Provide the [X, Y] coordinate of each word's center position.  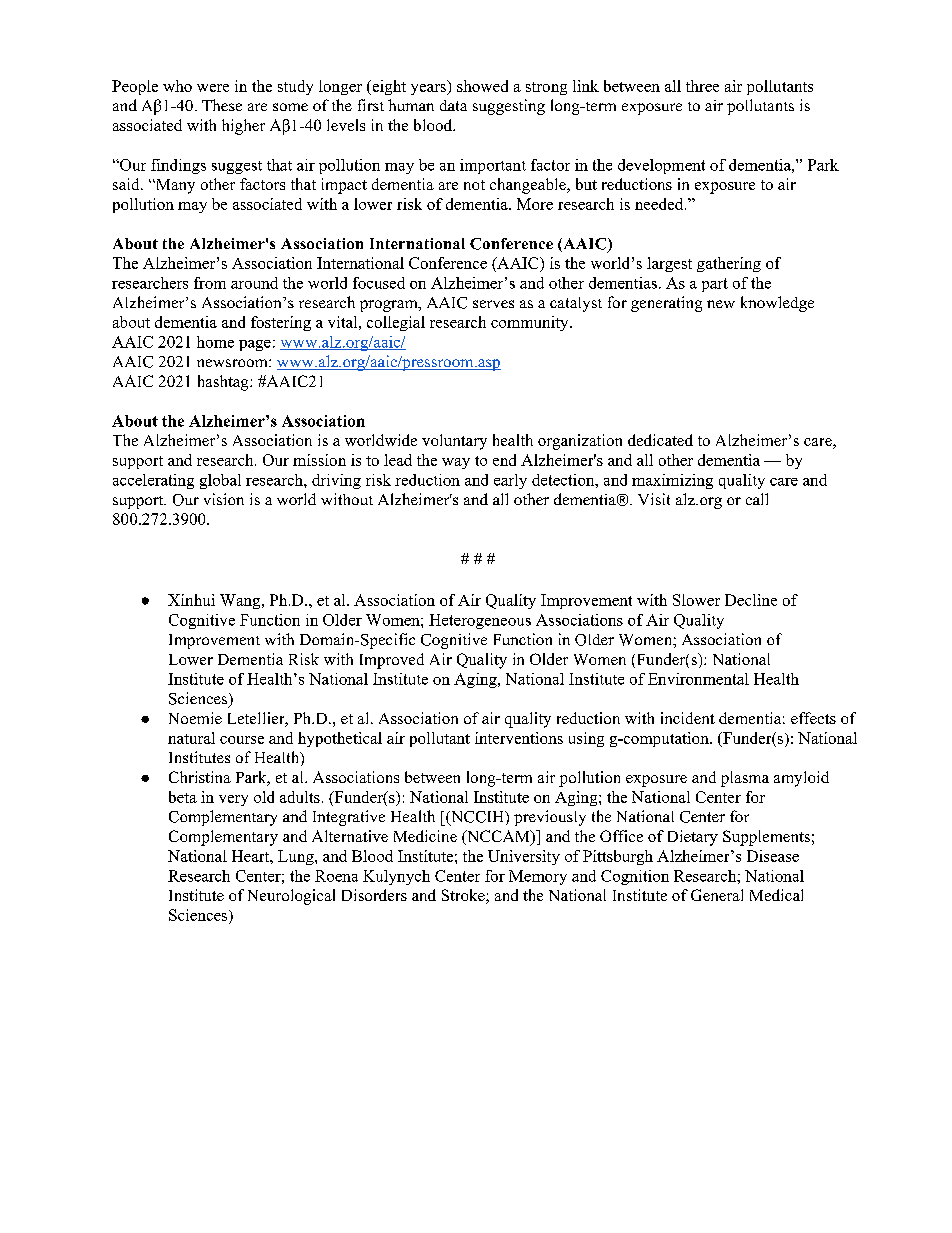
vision [224, 499]
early [510, 481]
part [715, 285]
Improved [392, 661]
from [210, 283]
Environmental [698, 679]
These [222, 105]
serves [493, 304]
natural [191, 738]
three [702, 86]
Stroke [464, 896]
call [757, 499]
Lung [297, 857]
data [453, 105]
